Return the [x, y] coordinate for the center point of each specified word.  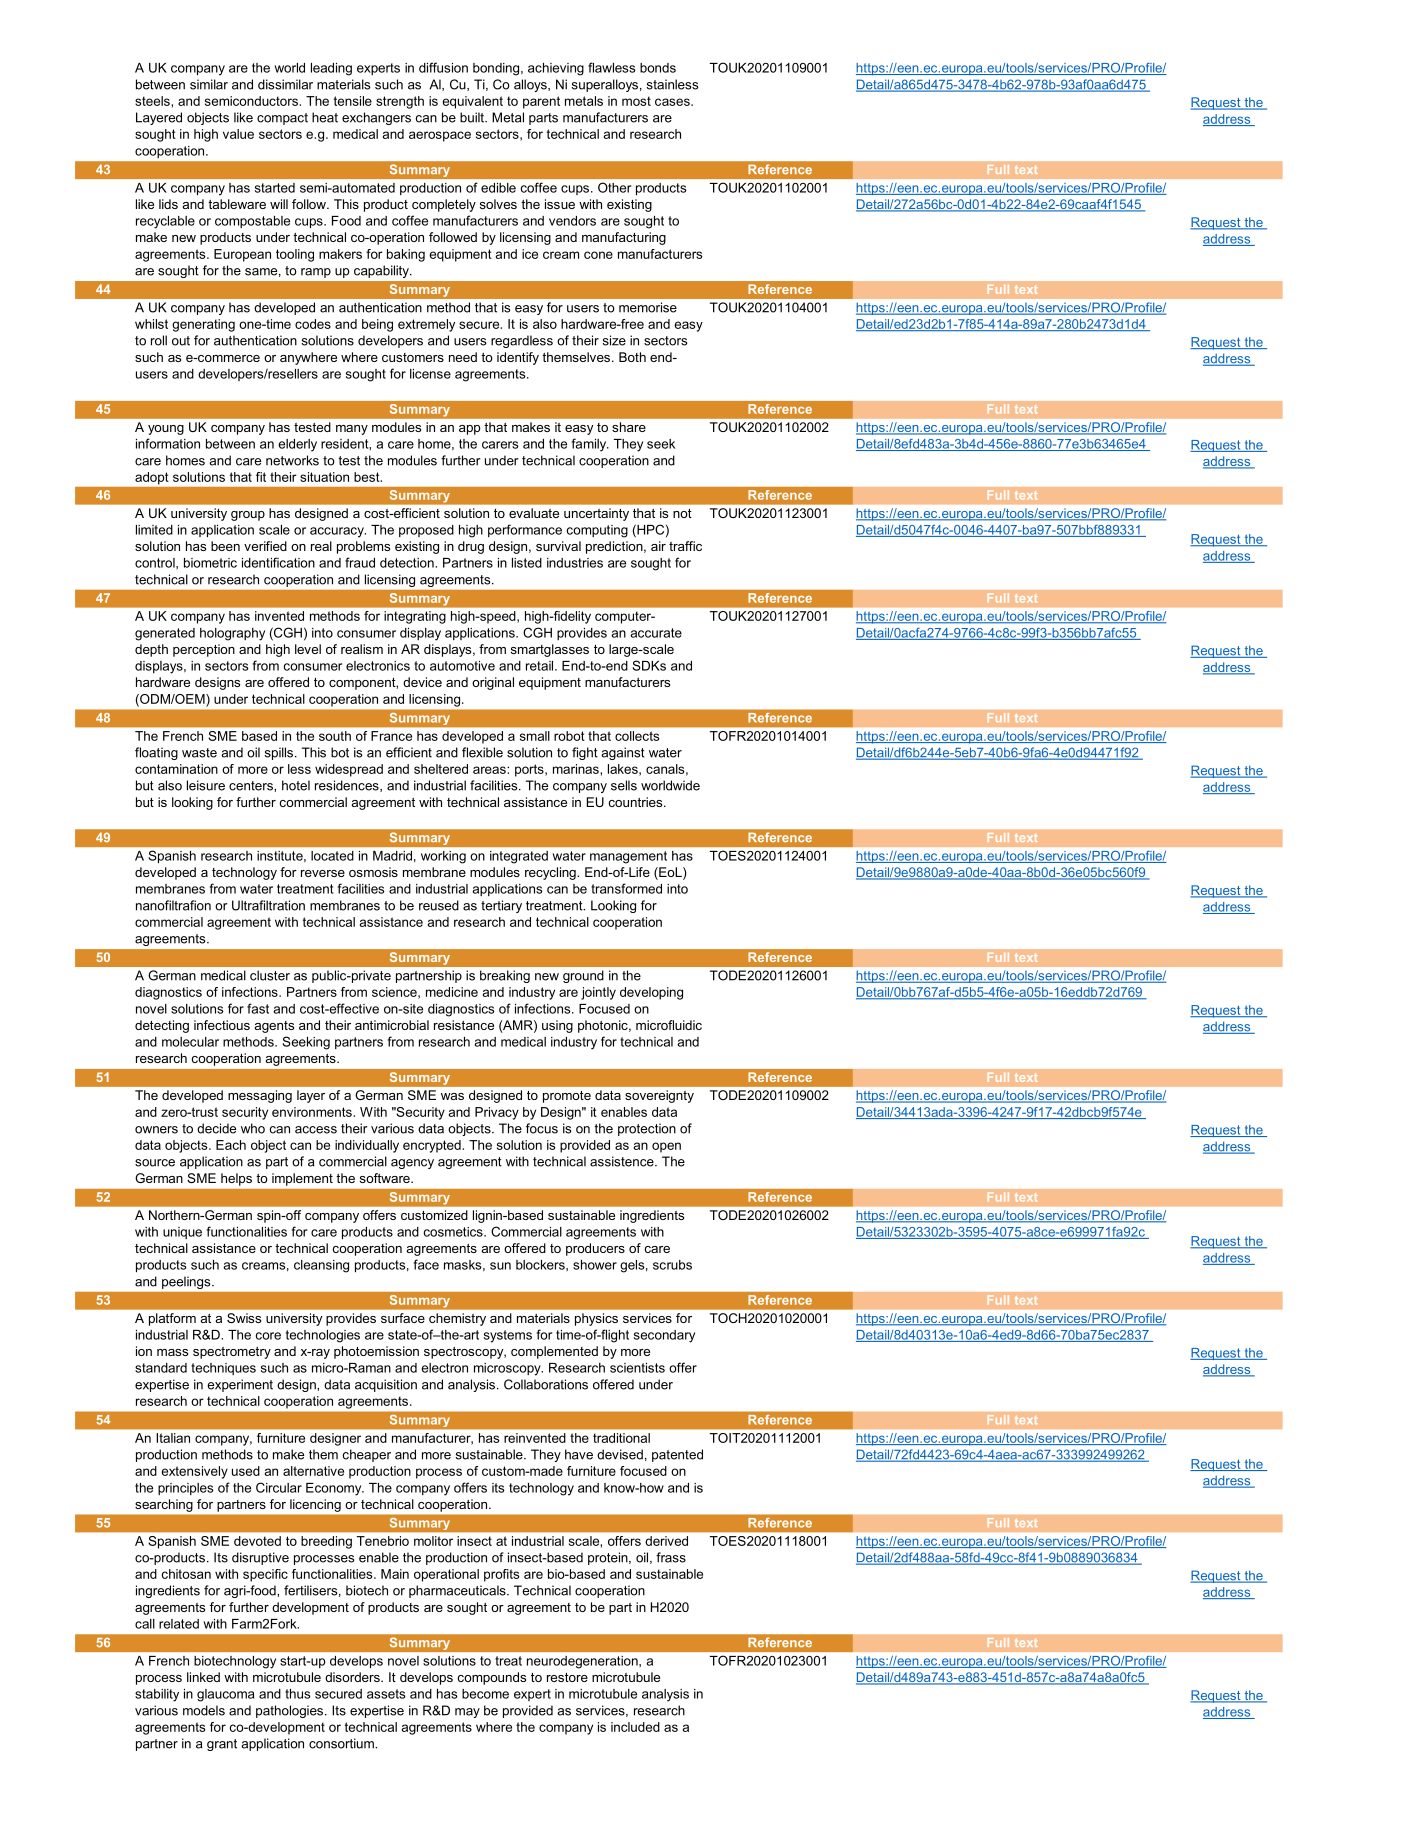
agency [412, 1164]
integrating [415, 617]
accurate [656, 633]
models [204, 1710]
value [238, 134]
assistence [623, 1161]
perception [204, 650]
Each [231, 1145]
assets [386, 1694]
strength [400, 102]
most [636, 101]
